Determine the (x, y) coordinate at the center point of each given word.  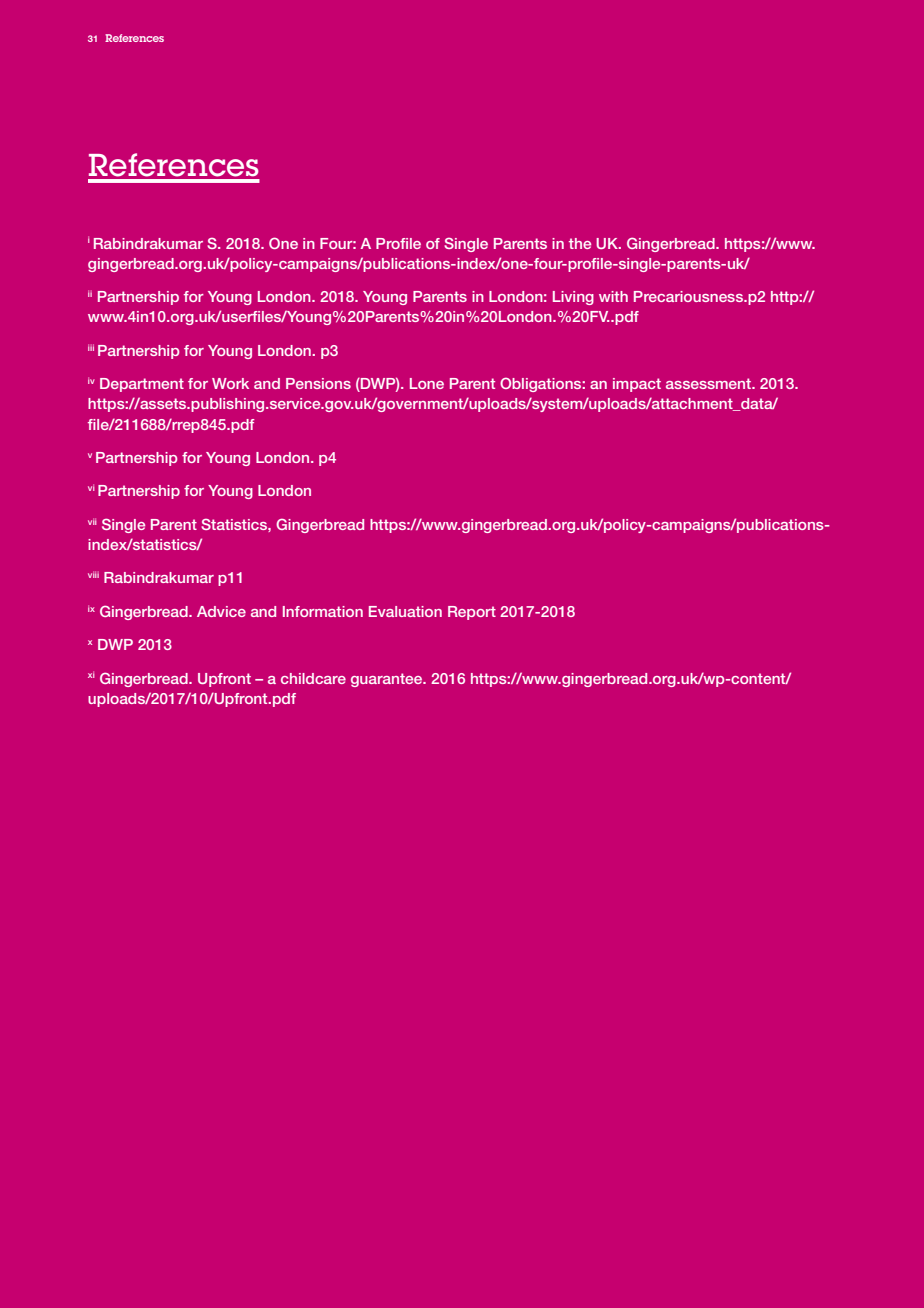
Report (472, 613)
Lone (427, 383)
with (613, 296)
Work (230, 383)
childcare (313, 678)
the (580, 243)
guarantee (388, 680)
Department (142, 385)
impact (637, 385)
